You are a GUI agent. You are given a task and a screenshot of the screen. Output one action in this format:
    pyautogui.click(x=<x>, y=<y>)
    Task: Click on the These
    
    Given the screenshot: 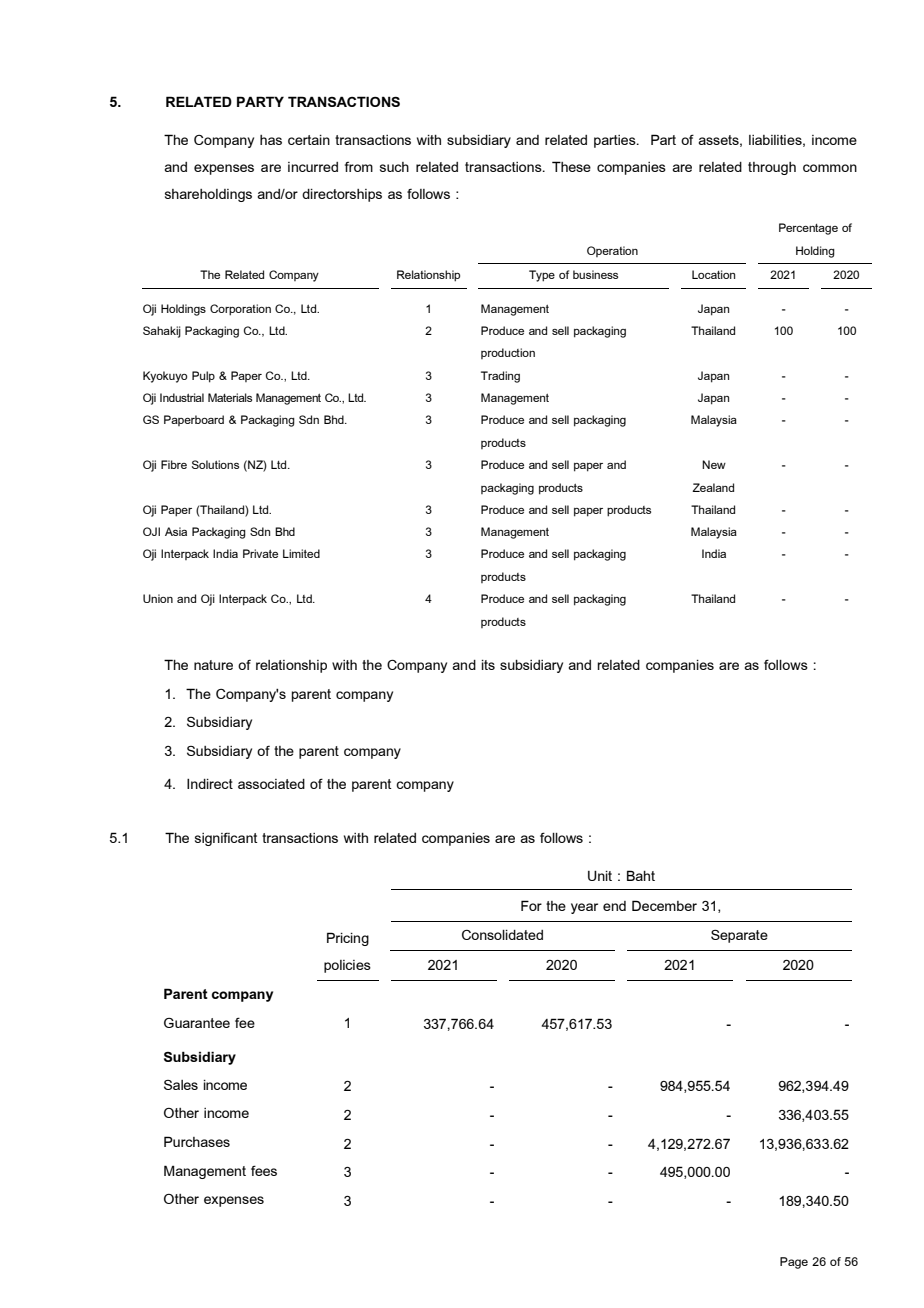 What is the action you would take?
    pyautogui.click(x=571, y=166)
